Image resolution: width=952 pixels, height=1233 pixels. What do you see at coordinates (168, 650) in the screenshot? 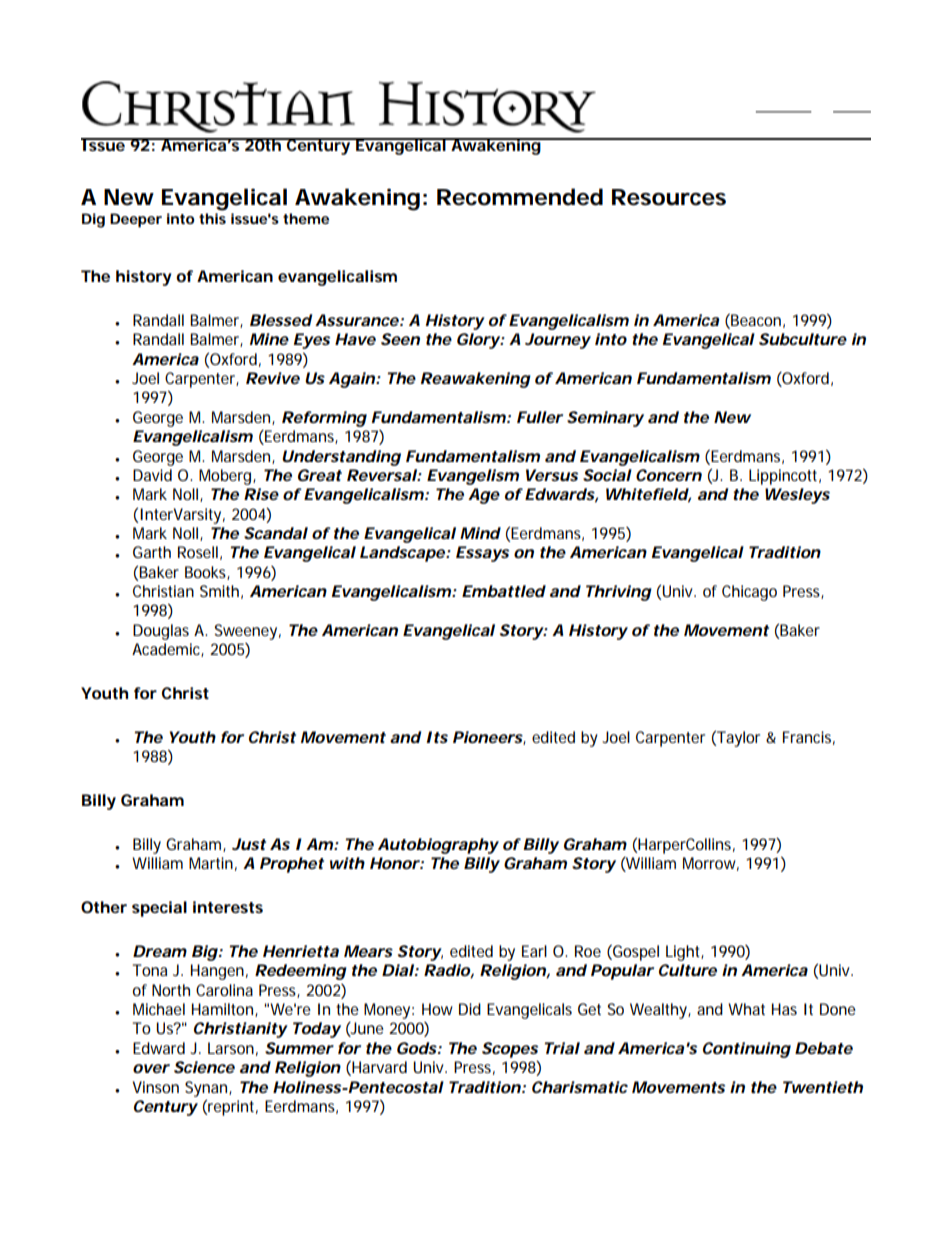
I see `Academic` at bounding box center [168, 650].
